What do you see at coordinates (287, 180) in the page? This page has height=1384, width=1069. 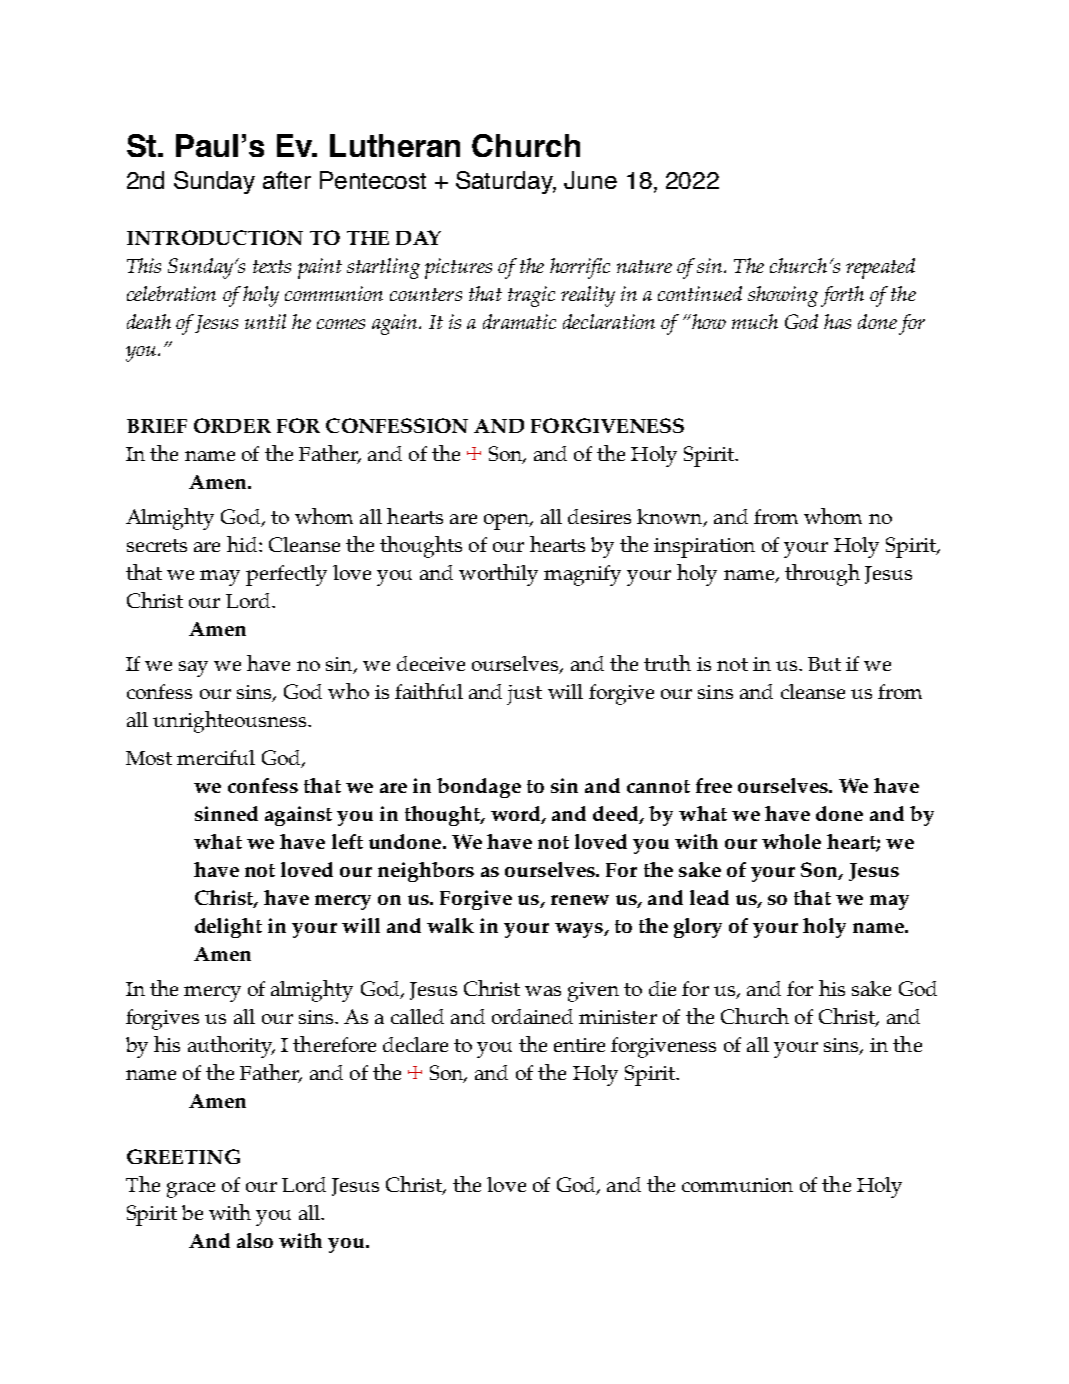 I see `after` at bounding box center [287, 180].
